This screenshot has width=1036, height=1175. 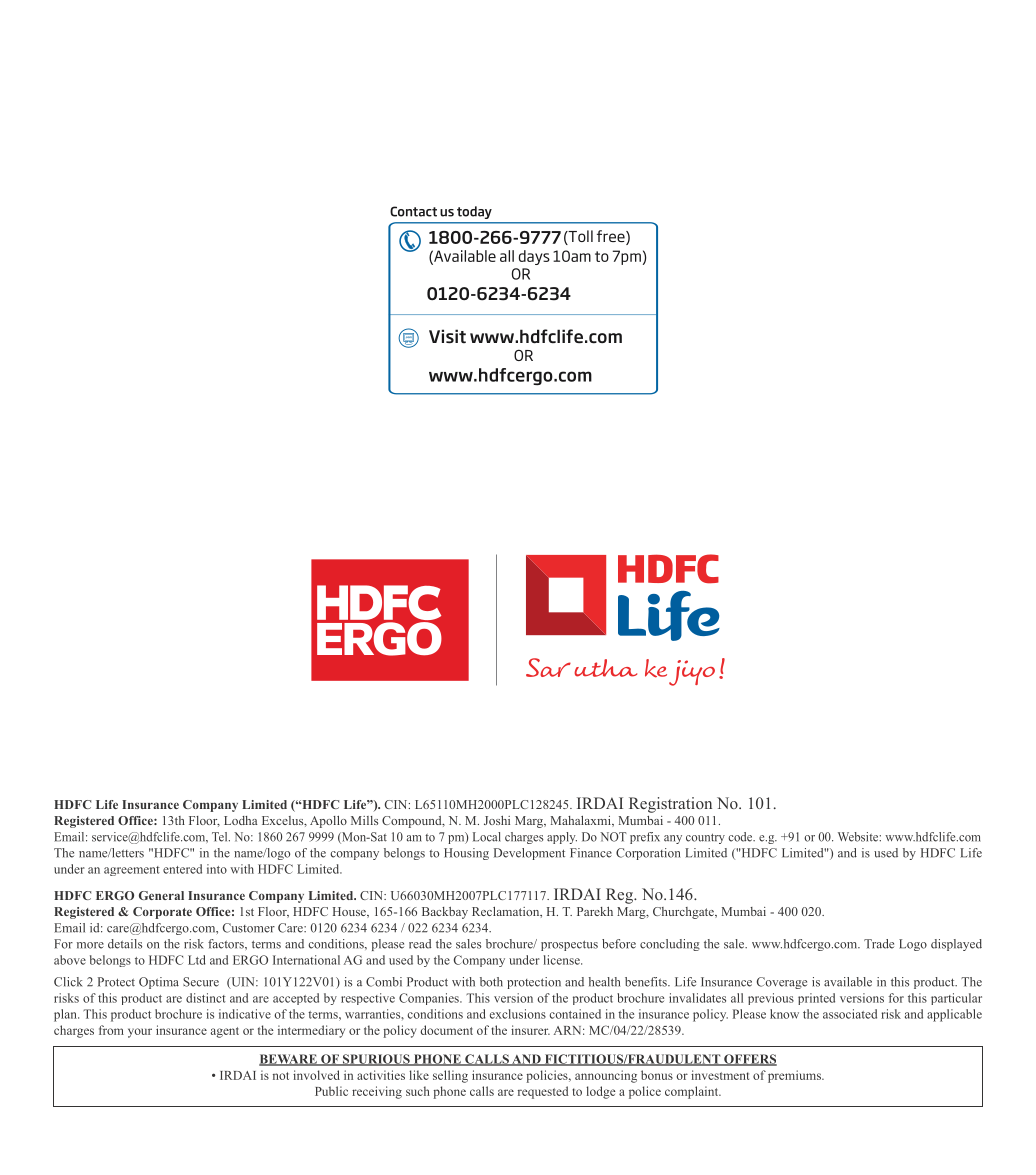 I want to click on Visit, so click(x=447, y=336).
